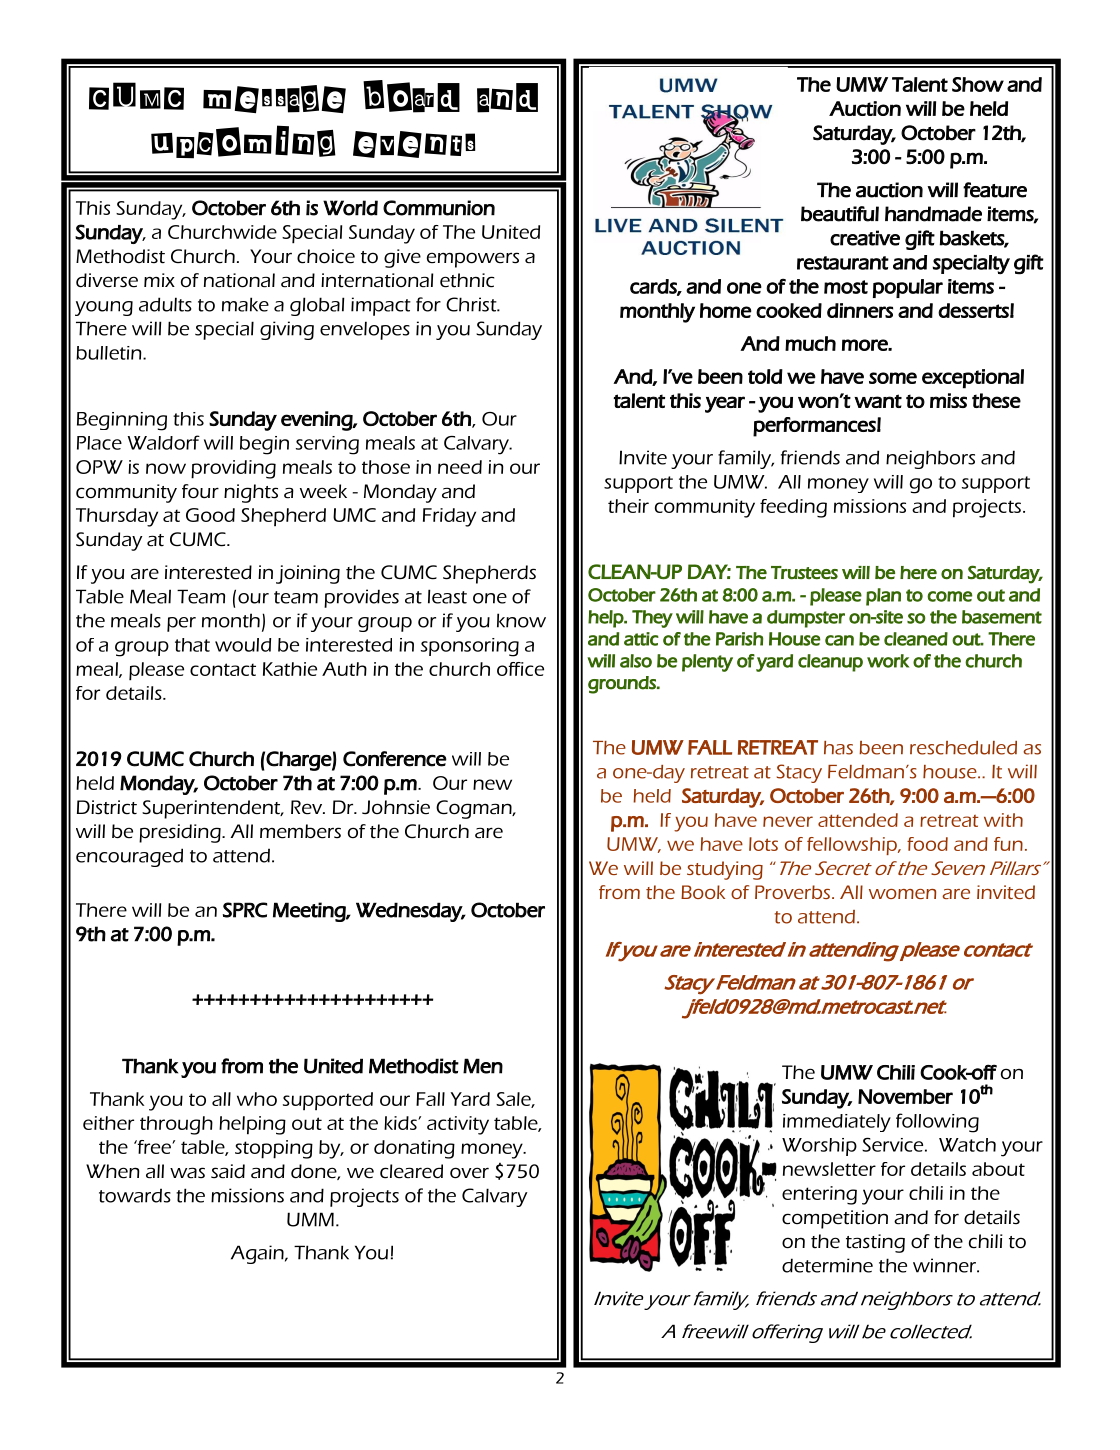 This page has width=1120, height=1450. Describe the element at coordinates (257, 1099) in the page. I see `who` at that location.
